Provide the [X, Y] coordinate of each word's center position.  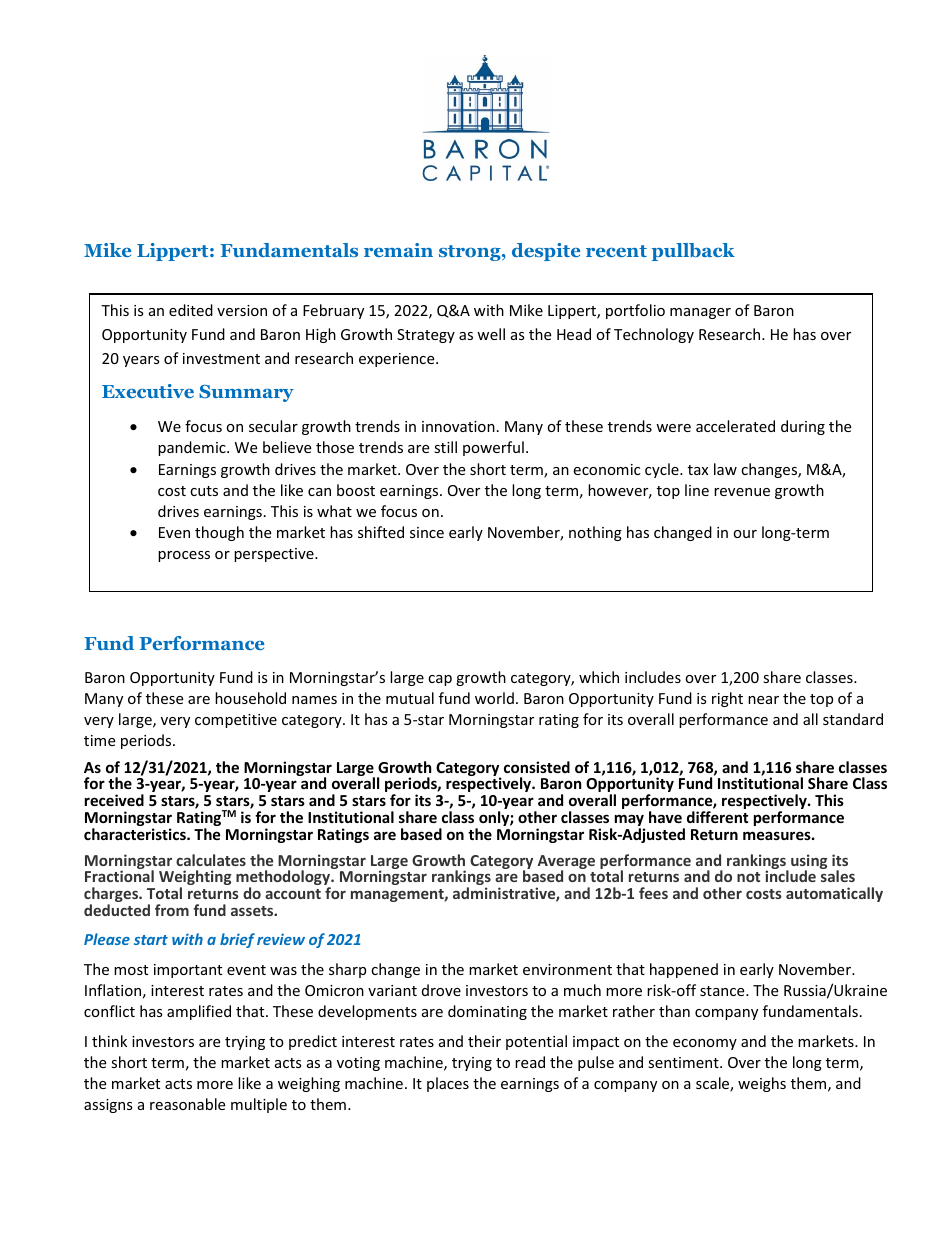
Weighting [195, 879]
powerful [493, 448]
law [725, 469]
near [763, 700]
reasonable [187, 1104]
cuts [204, 491]
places [448, 1084]
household [250, 698]
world [494, 698]
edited [191, 310]
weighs [762, 1084]
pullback [693, 252]
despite [546, 252]
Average [566, 863]
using [809, 863]
